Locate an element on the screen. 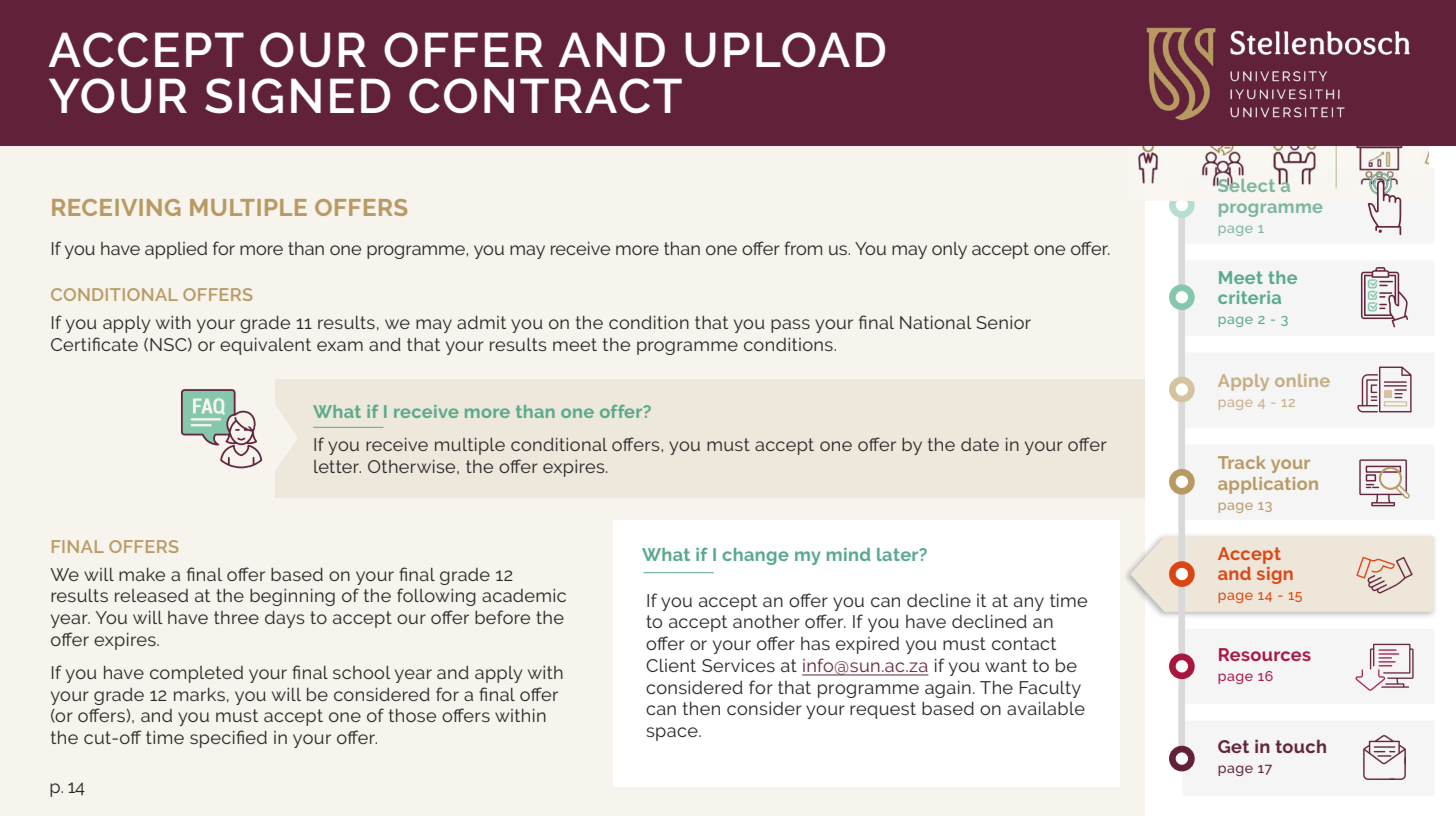  UPLOAD is located at coordinates (785, 49).
